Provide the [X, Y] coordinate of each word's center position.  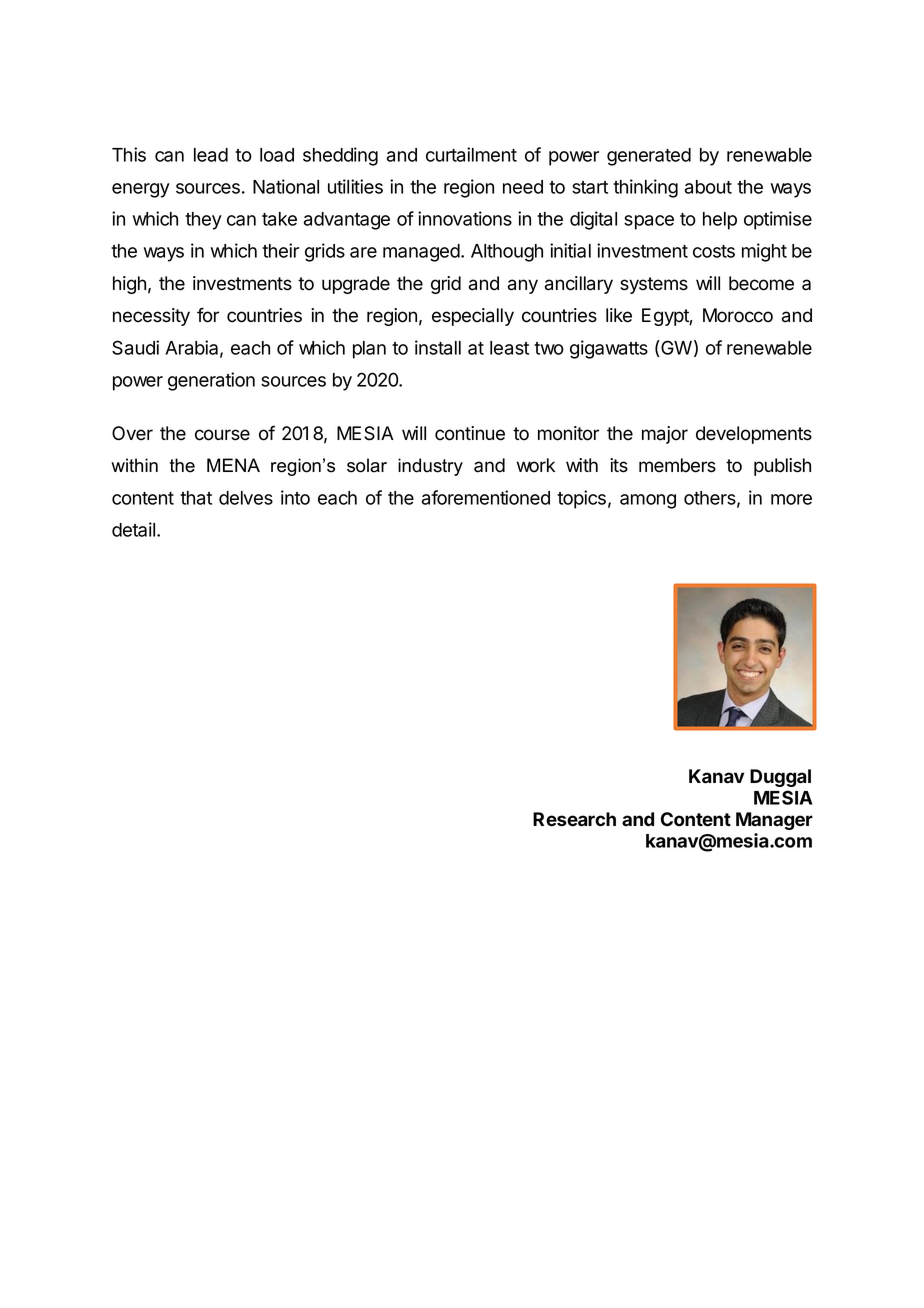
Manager [774, 821]
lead [211, 155]
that [196, 498]
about [708, 187]
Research [574, 819]
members [677, 465]
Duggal [780, 778]
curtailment [471, 154]
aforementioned [486, 497]
